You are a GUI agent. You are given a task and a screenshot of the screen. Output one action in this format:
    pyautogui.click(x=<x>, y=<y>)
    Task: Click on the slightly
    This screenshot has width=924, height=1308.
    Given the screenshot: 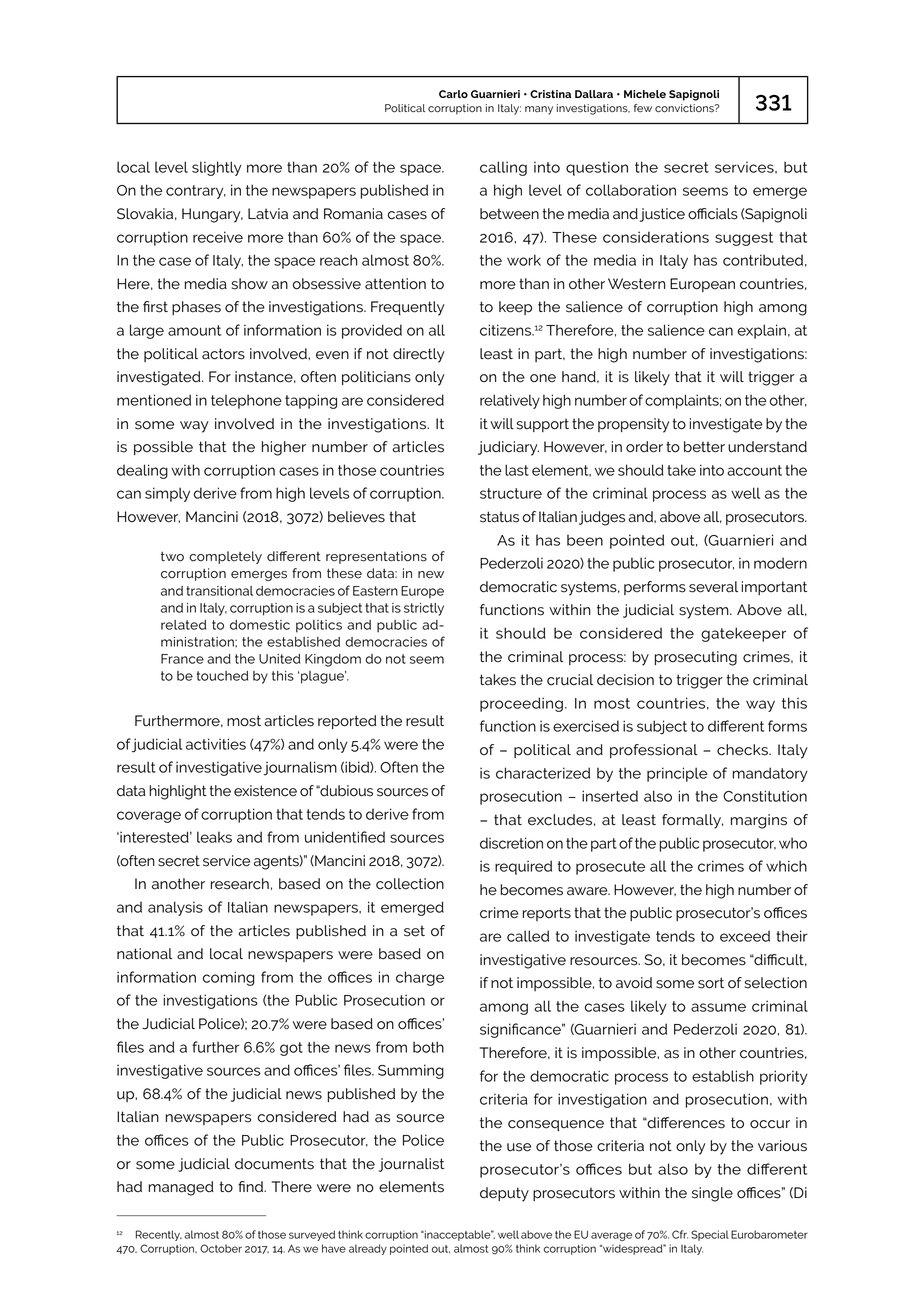 What is the action you would take?
    pyautogui.click(x=217, y=168)
